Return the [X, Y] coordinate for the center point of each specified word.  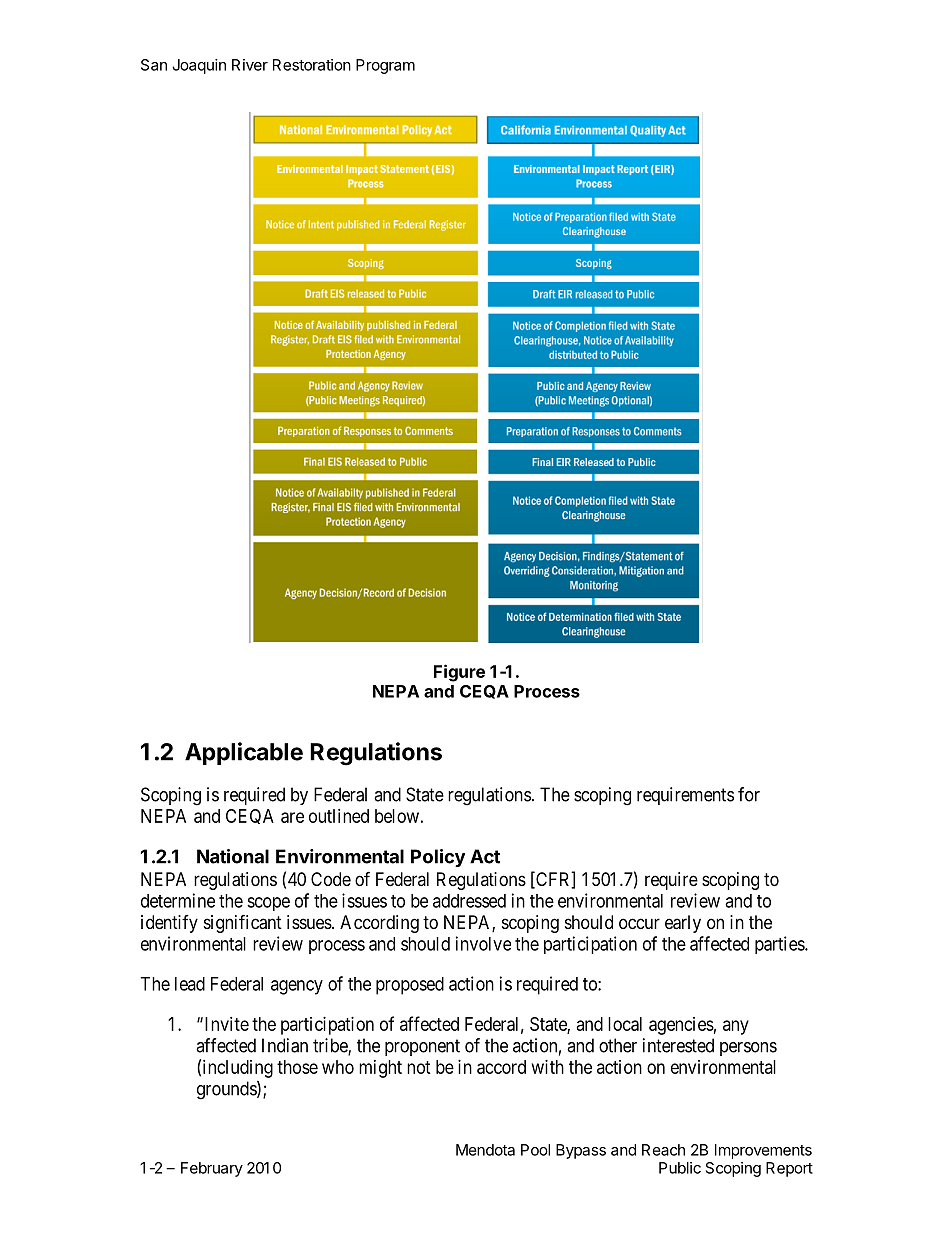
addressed [469, 901]
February [212, 1169]
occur [639, 923]
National [233, 856]
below [397, 816]
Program [385, 66]
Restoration [312, 65]
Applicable [244, 753]
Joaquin [199, 66]
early [683, 924]
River [250, 65]
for [749, 794]
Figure [459, 673]
